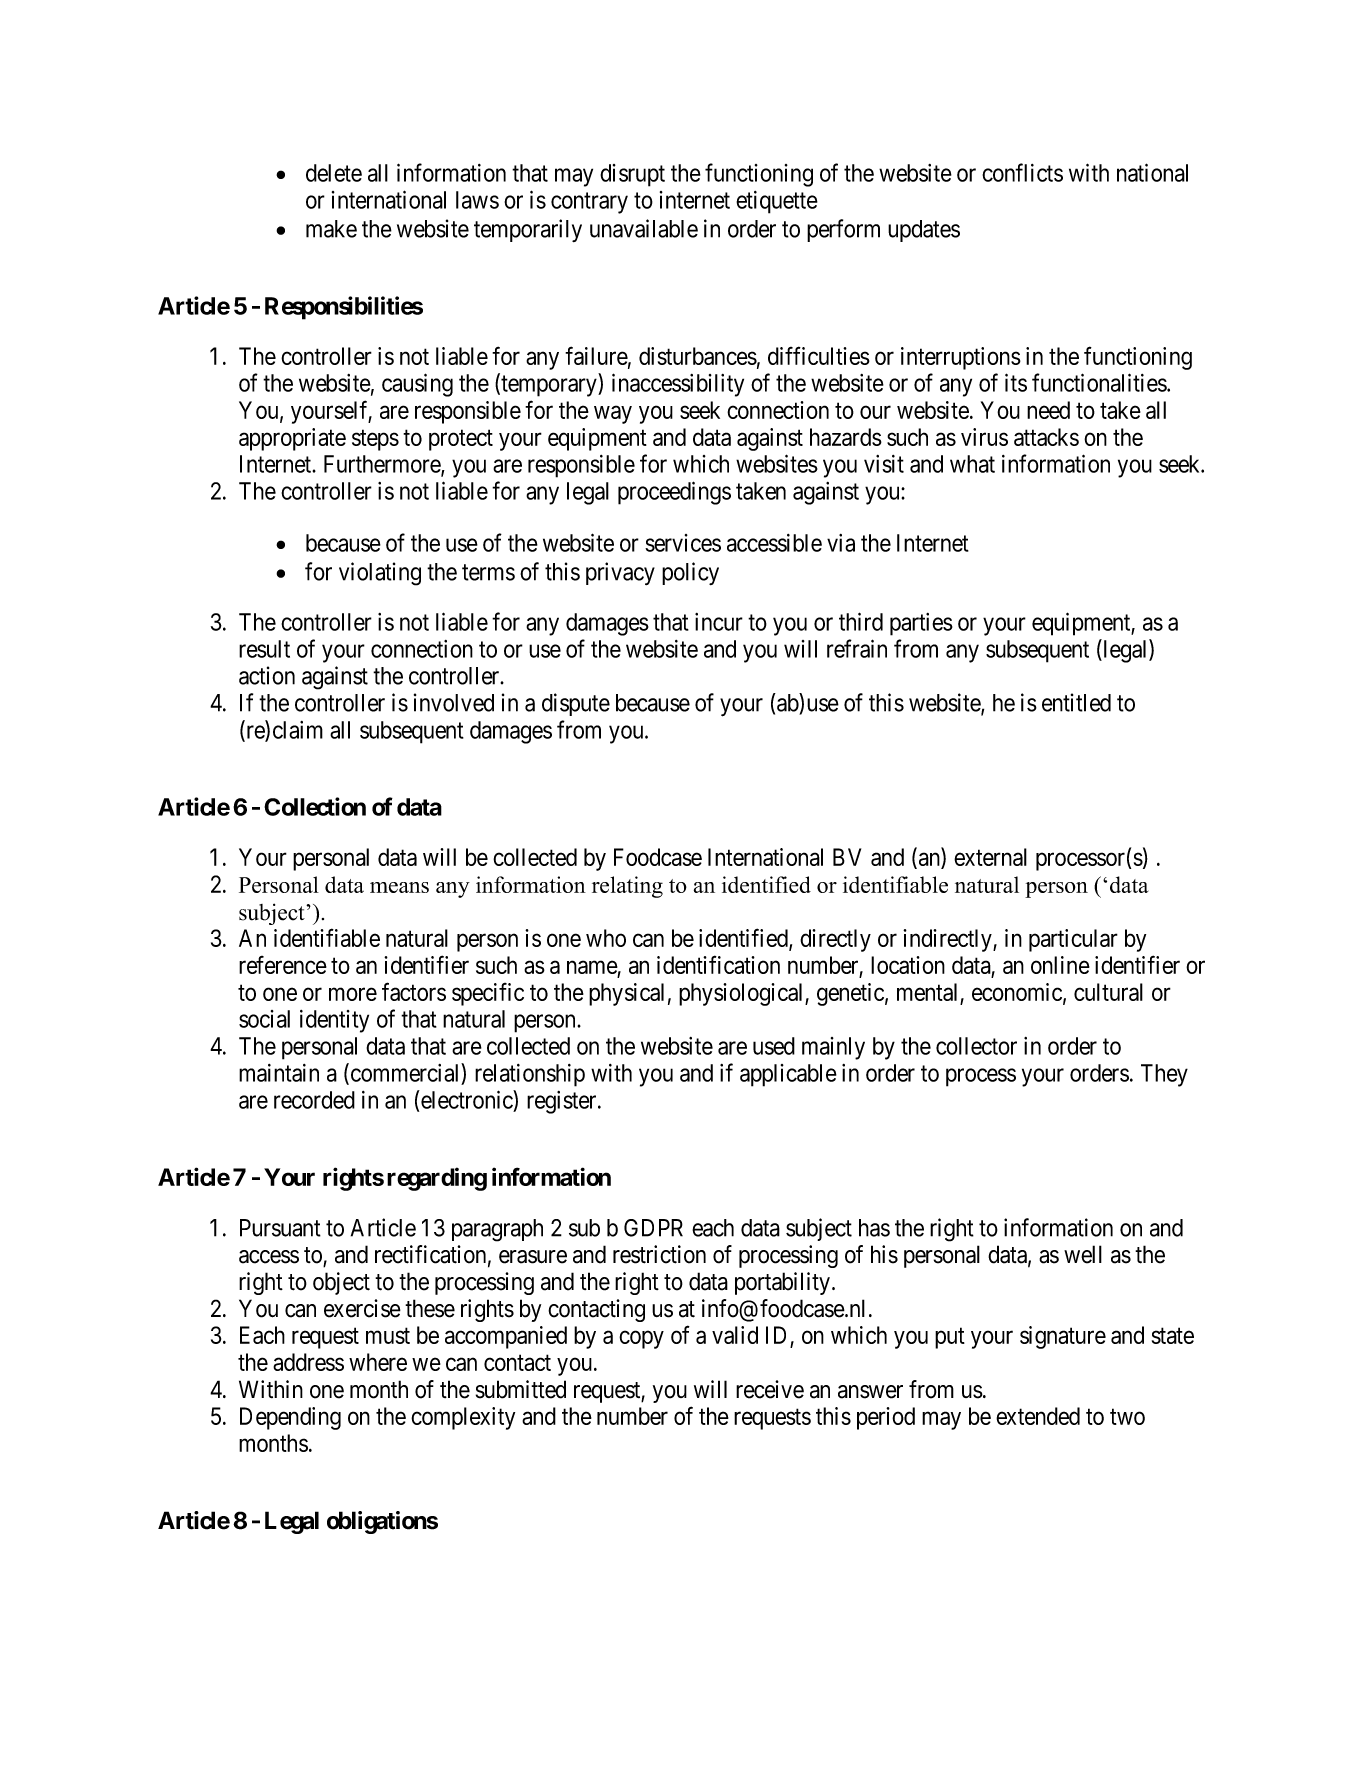  I want to click on where, so click(378, 1362).
